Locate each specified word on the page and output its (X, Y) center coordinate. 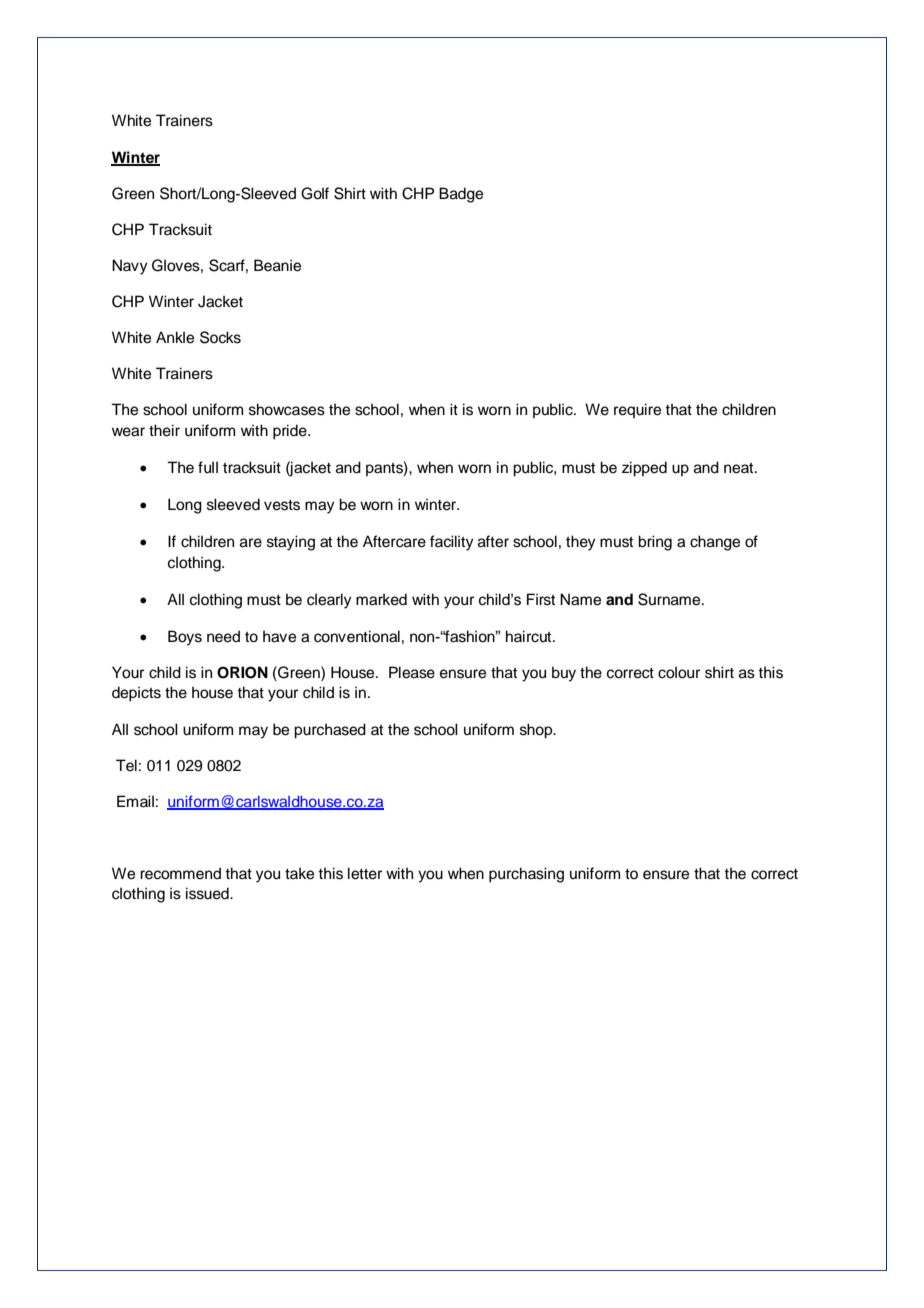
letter (365, 873)
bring (655, 543)
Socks (220, 337)
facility (452, 543)
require (637, 410)
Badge (461, 195)
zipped (644, 469)
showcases (287, 409)
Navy (130, 267)
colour (679, 672)
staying (291, 543)
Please (412, 672)
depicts (136, 694)
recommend (180, 873)
